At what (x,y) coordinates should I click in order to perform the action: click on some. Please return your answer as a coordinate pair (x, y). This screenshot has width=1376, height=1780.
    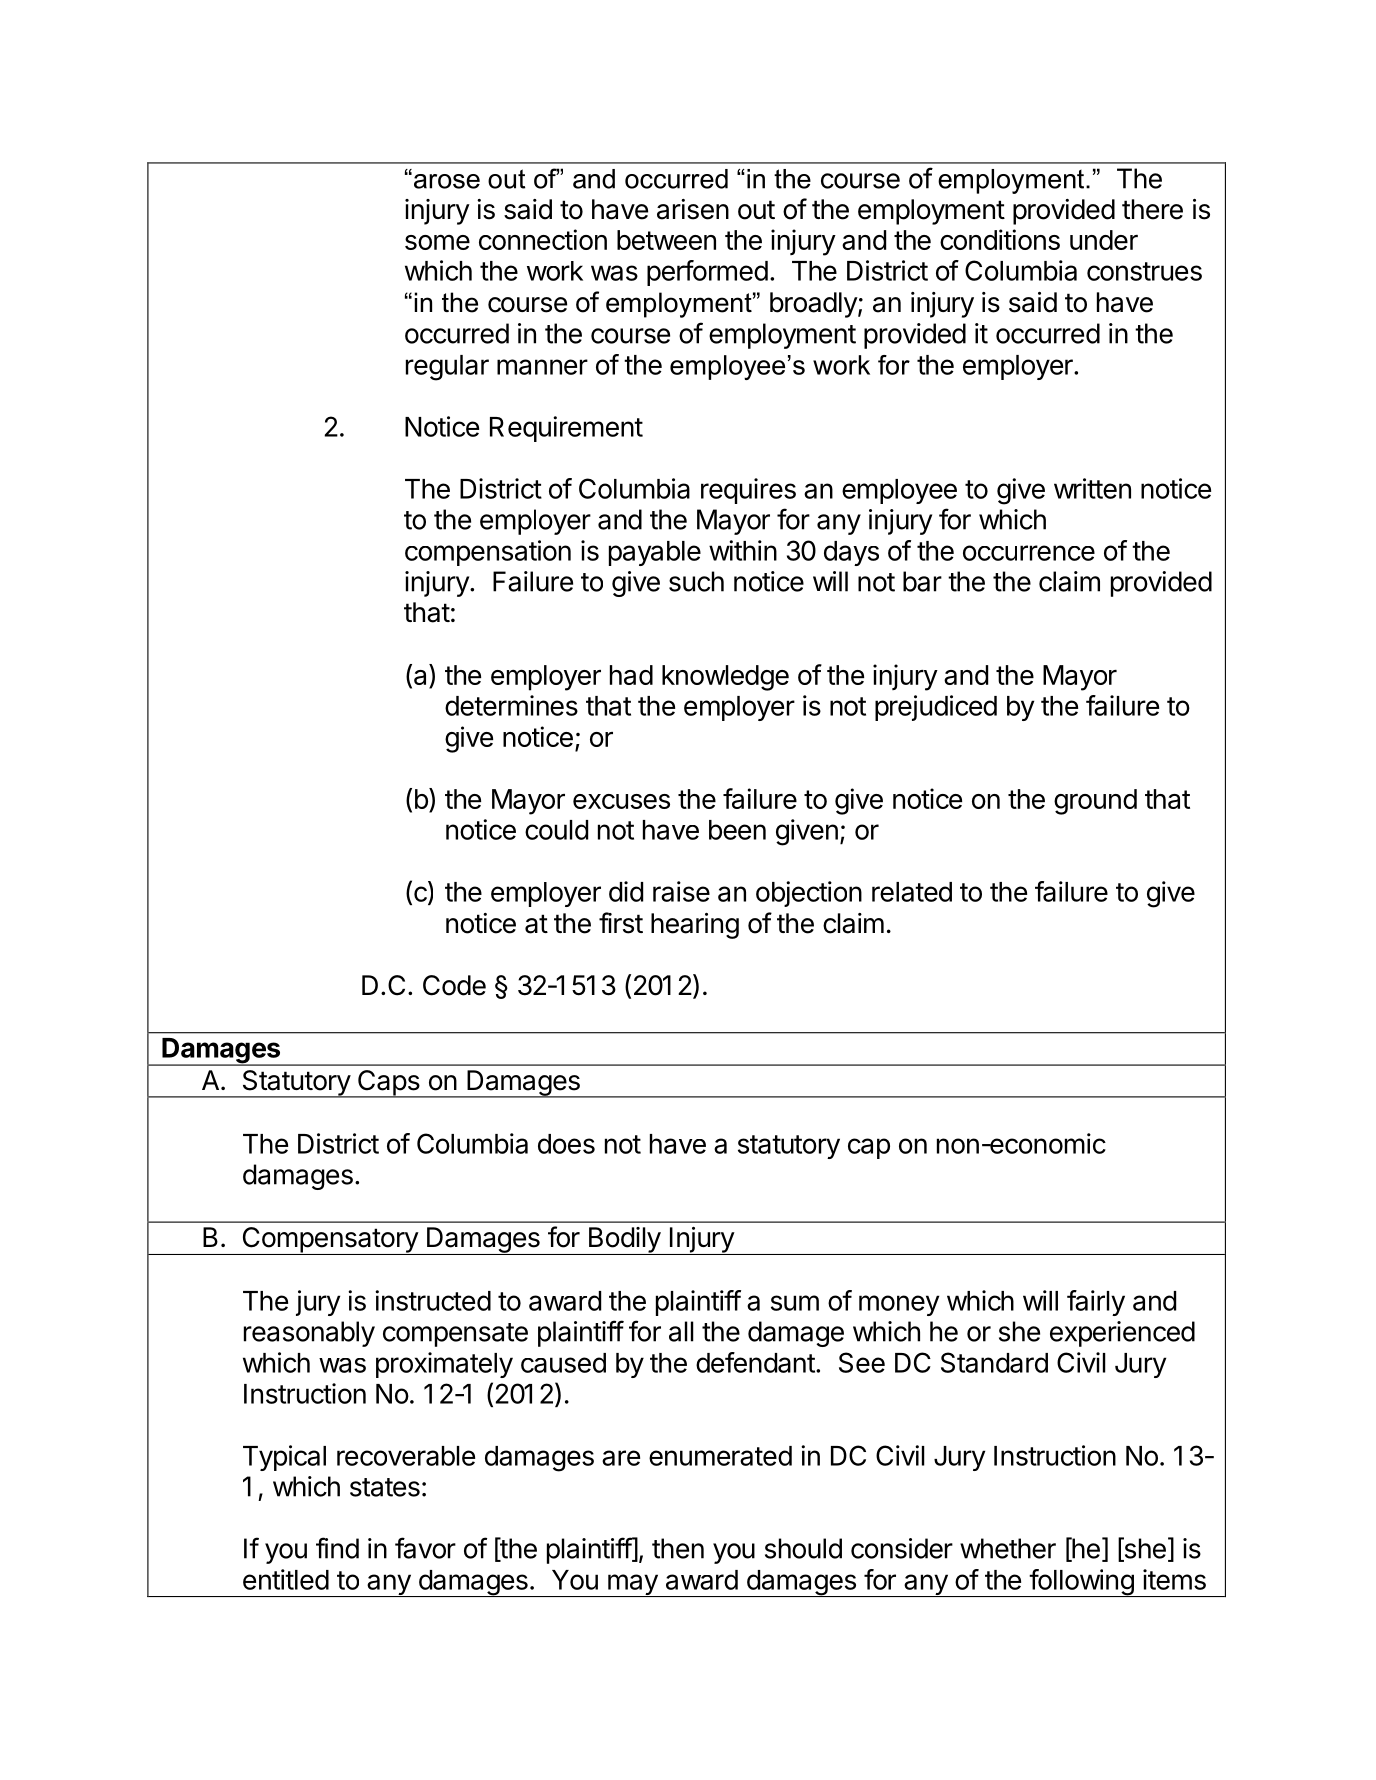
    Looking at the image, I should click on (437, 242).
